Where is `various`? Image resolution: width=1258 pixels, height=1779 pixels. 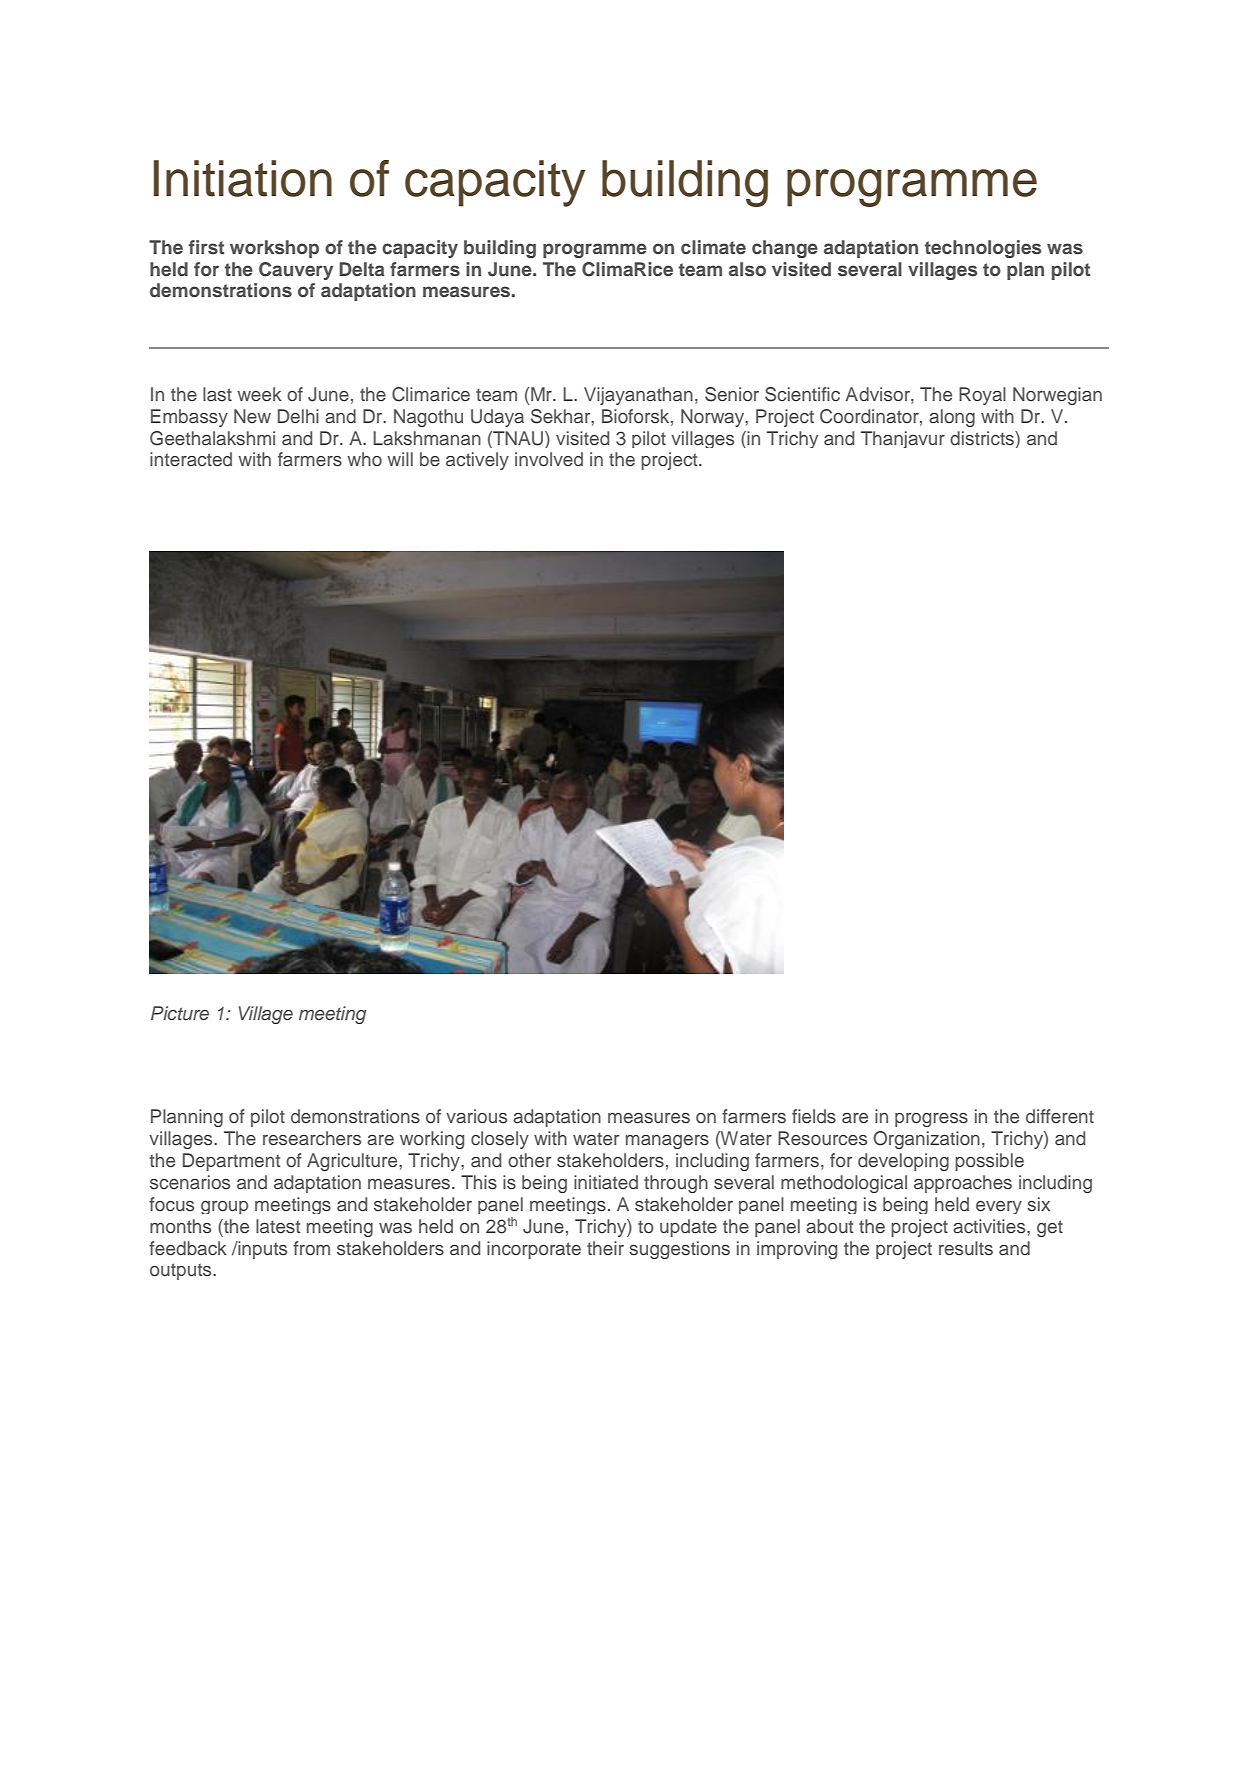
various is located at coordinates (476, 1116).
